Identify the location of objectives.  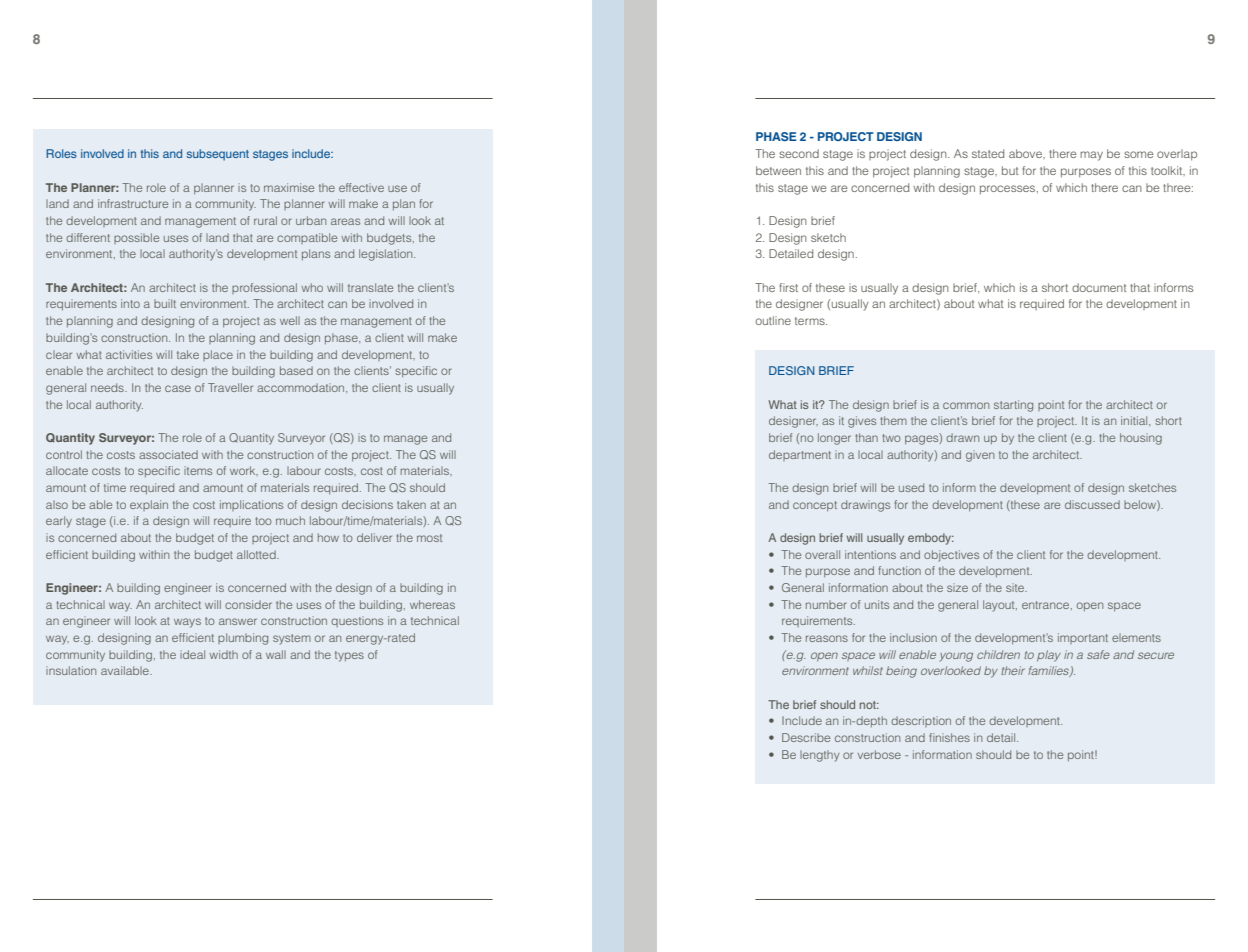
(951, 556).
